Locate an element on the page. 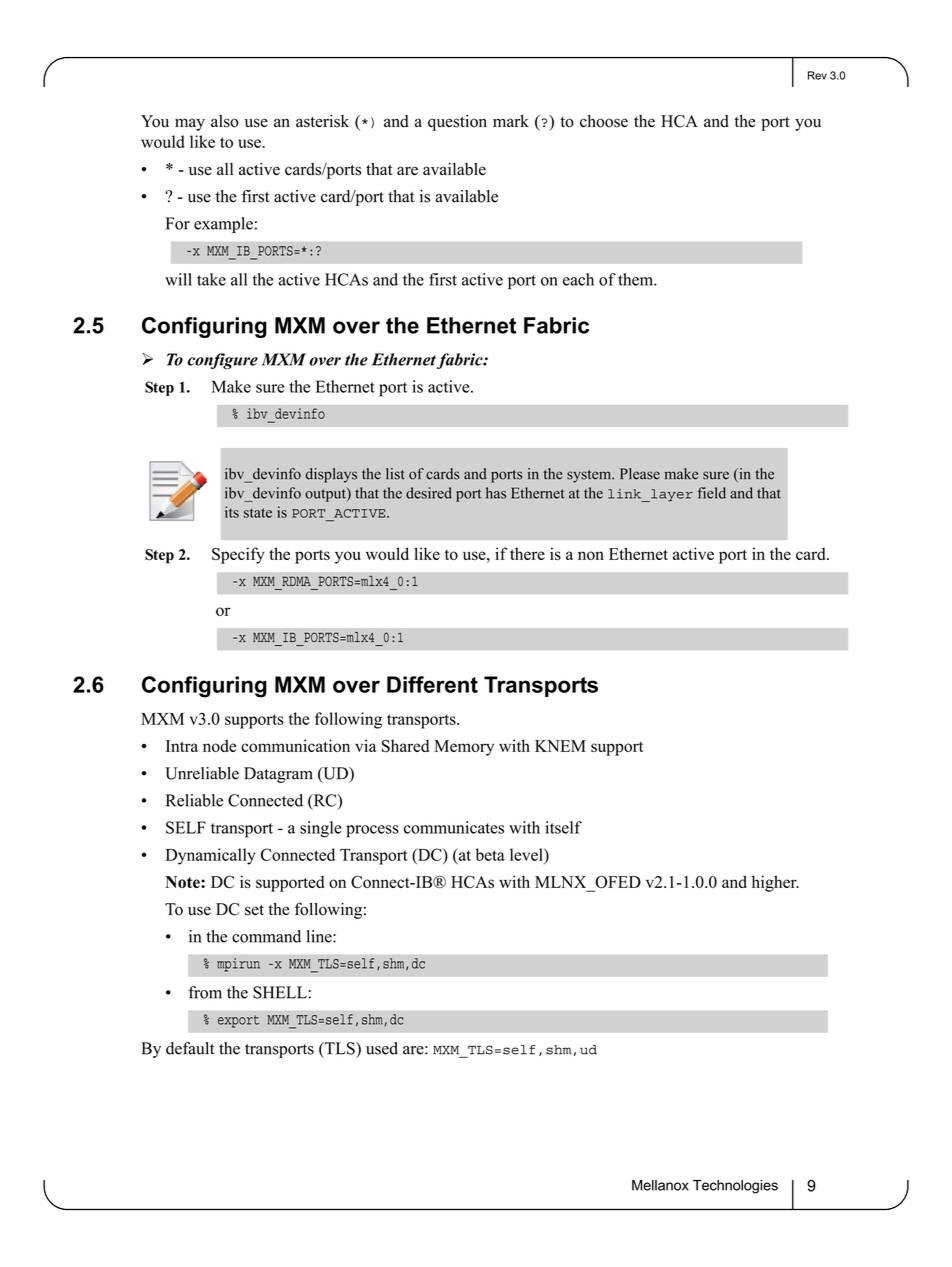  default is located at coordinates (190, 1048).
